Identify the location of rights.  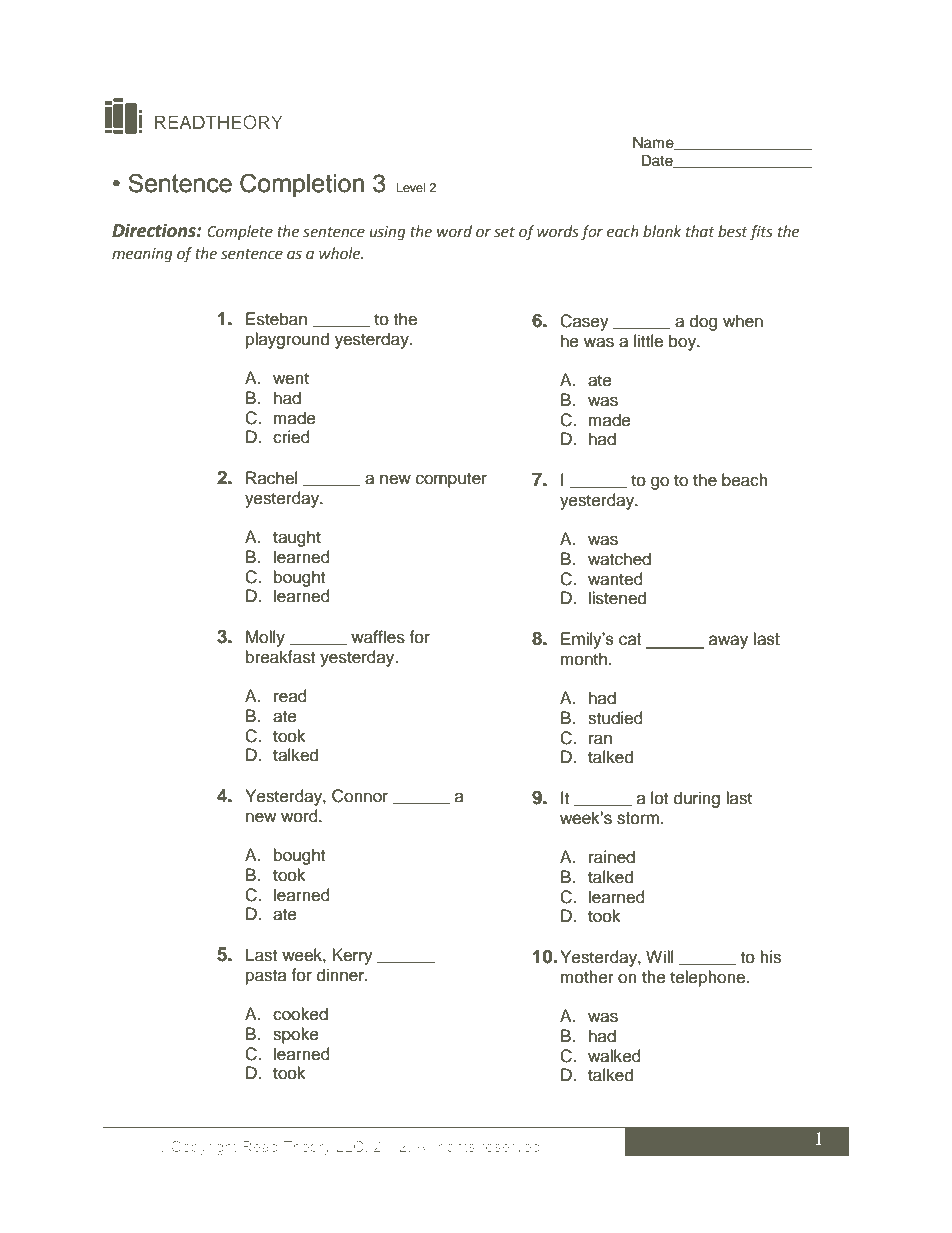
(457, 1148).
